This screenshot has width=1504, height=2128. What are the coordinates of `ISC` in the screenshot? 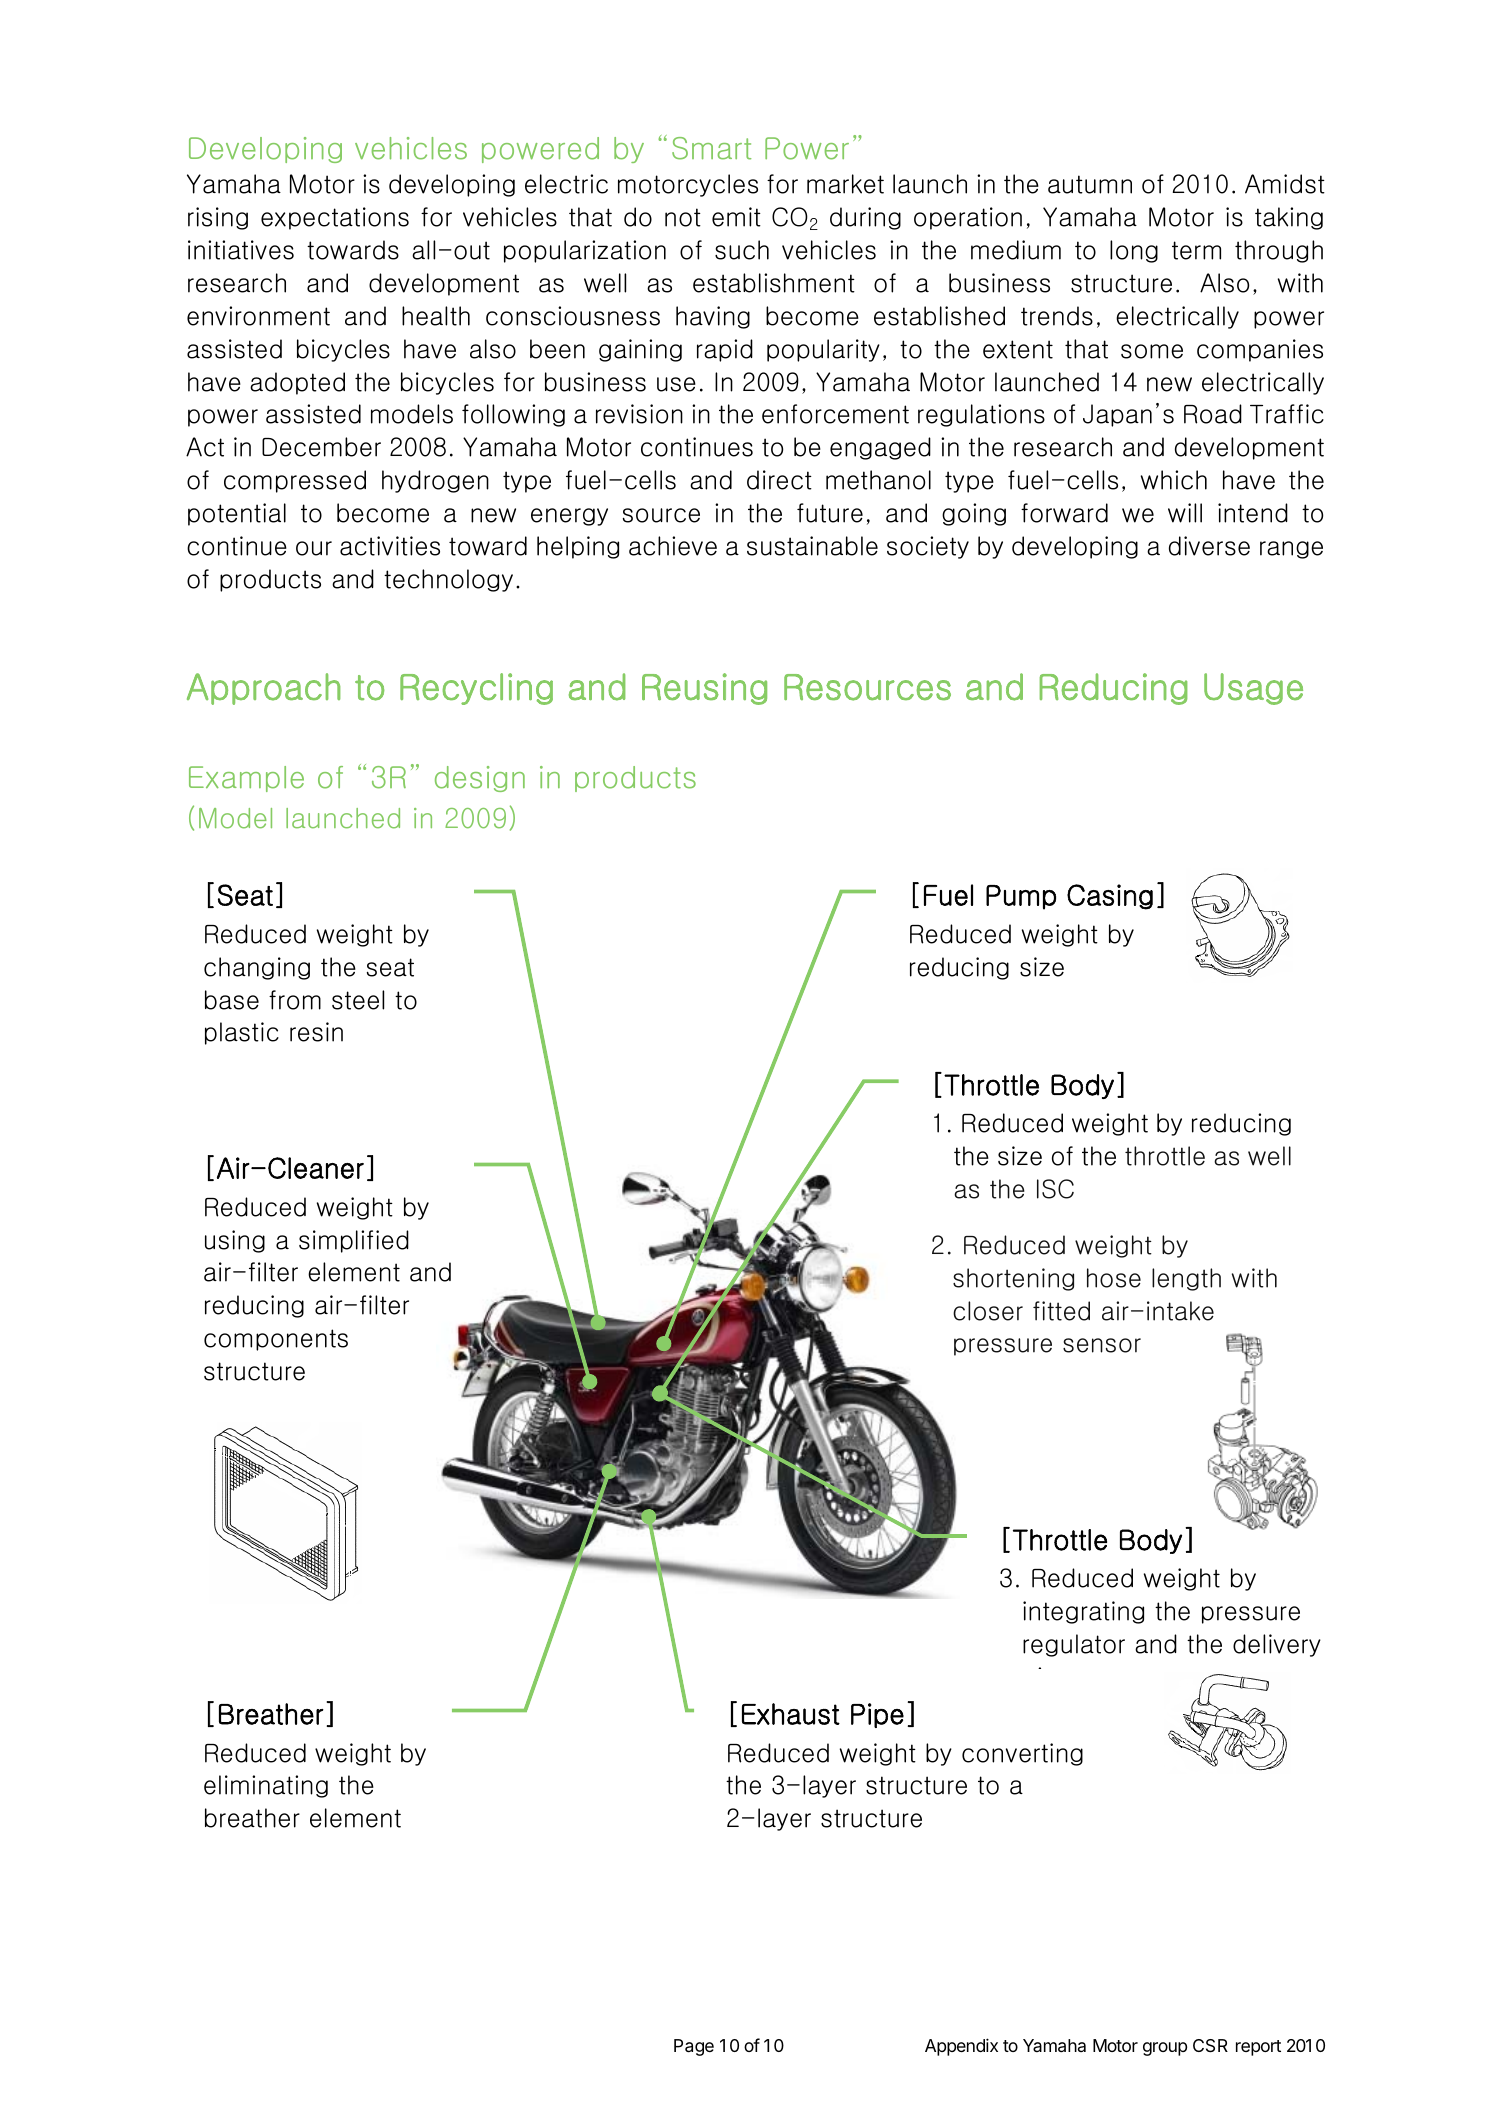 It's located at (1055, 1189).
